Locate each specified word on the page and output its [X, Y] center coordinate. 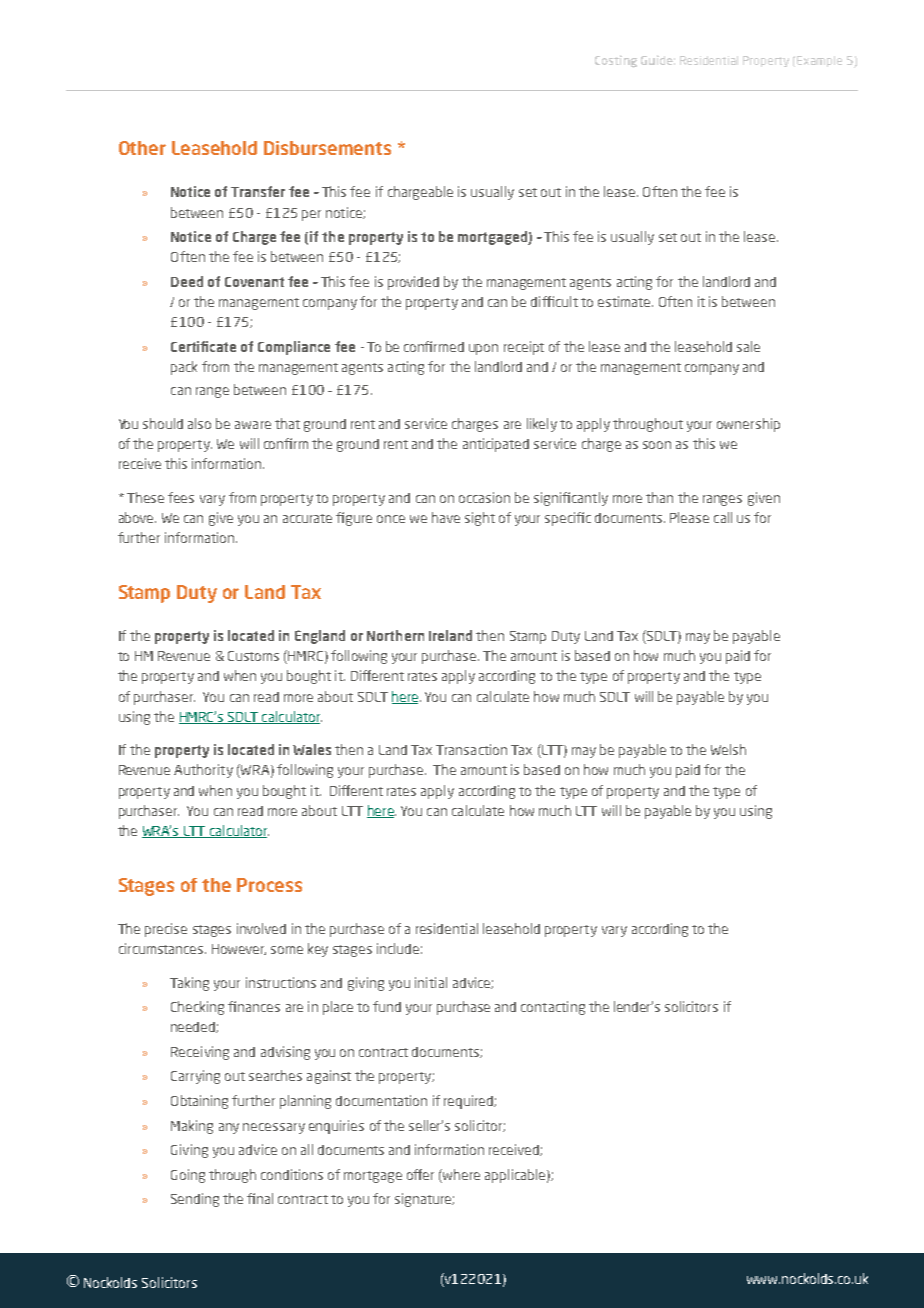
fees [181, 497]
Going [188, 1176]
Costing [616, 61]
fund [387, 1006]
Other [142, 148]
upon [483, 349]
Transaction [471, 749]
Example [819, 61]
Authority [203, 771]
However [239, 949]
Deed [187, 281]
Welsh [728, 749]
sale [748, 346]
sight [480, 519]
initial [431, 982]
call [723, 517]
